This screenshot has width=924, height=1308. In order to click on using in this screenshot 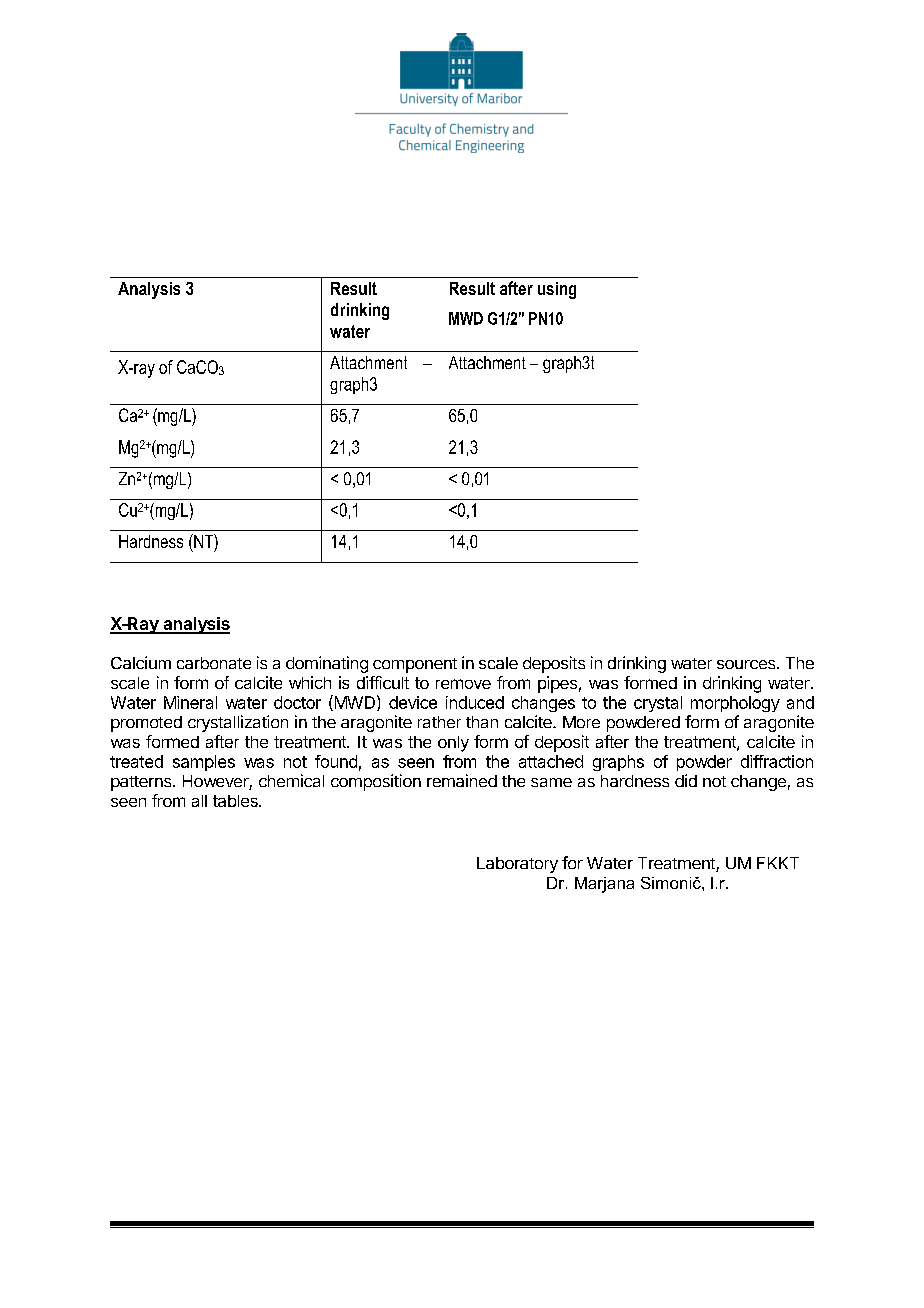, I will do `click(557, 290)`.
